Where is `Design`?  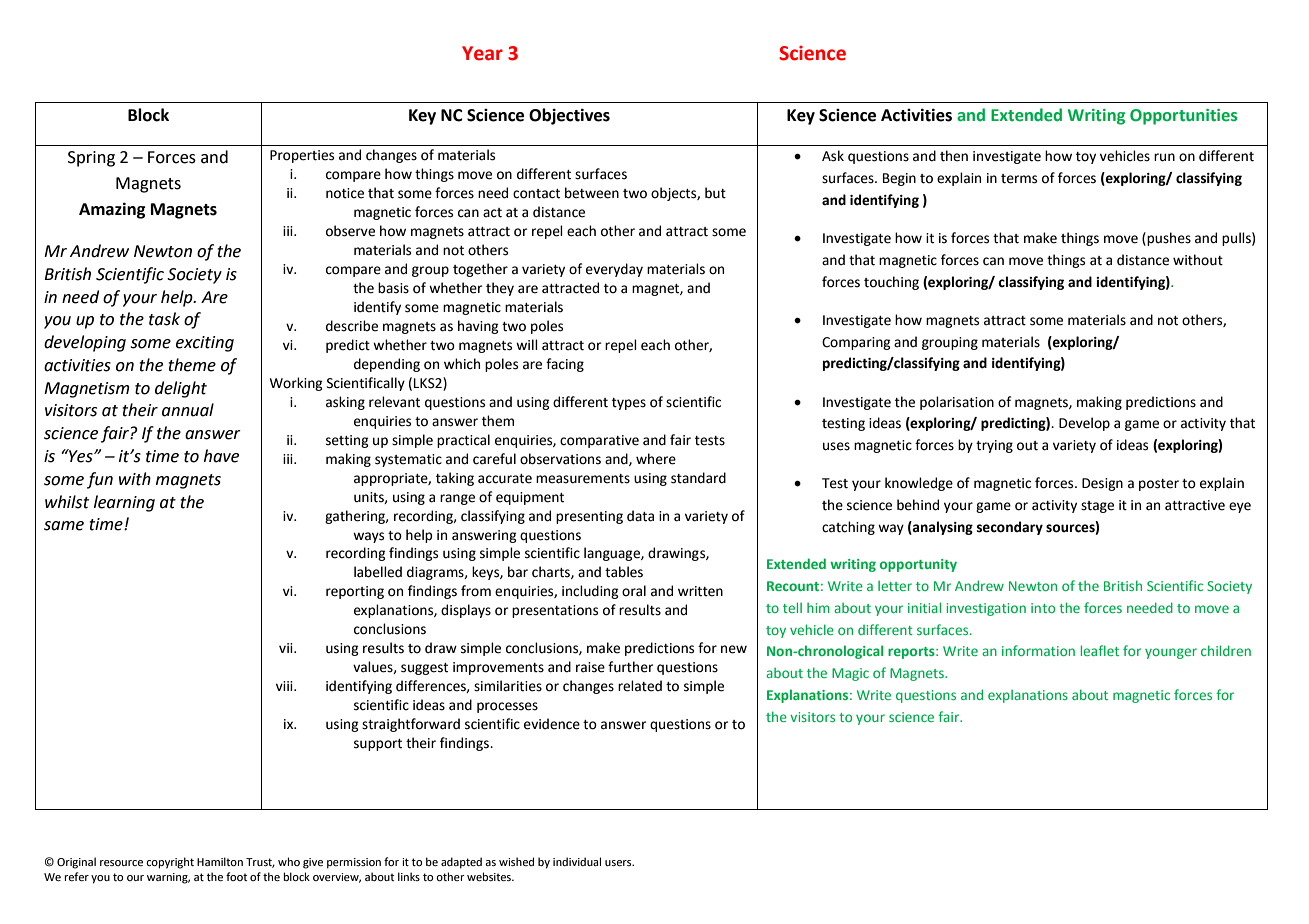
Design is located at coordinates (1102, 484).
